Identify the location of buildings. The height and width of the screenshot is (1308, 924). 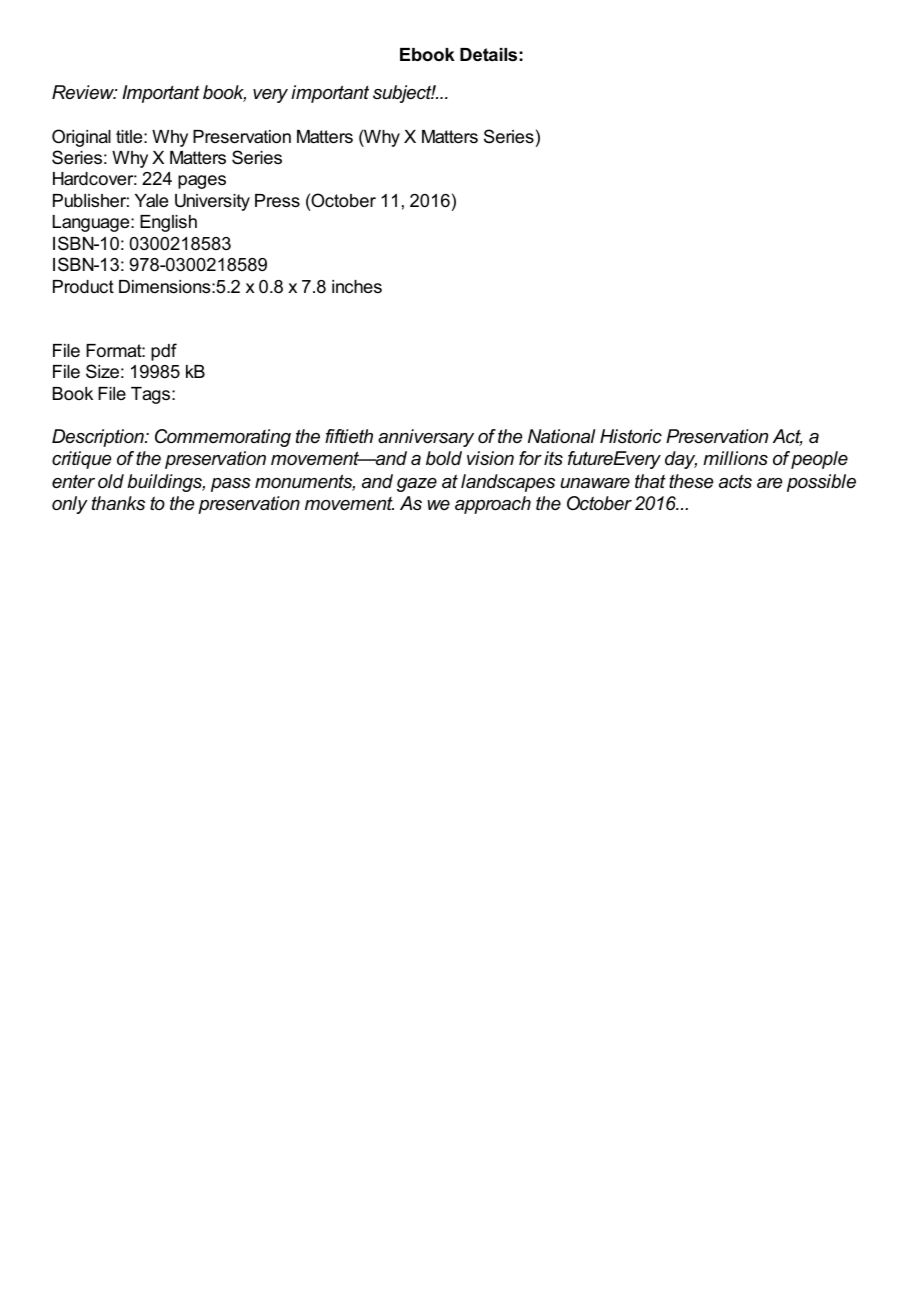
(166, 483).
